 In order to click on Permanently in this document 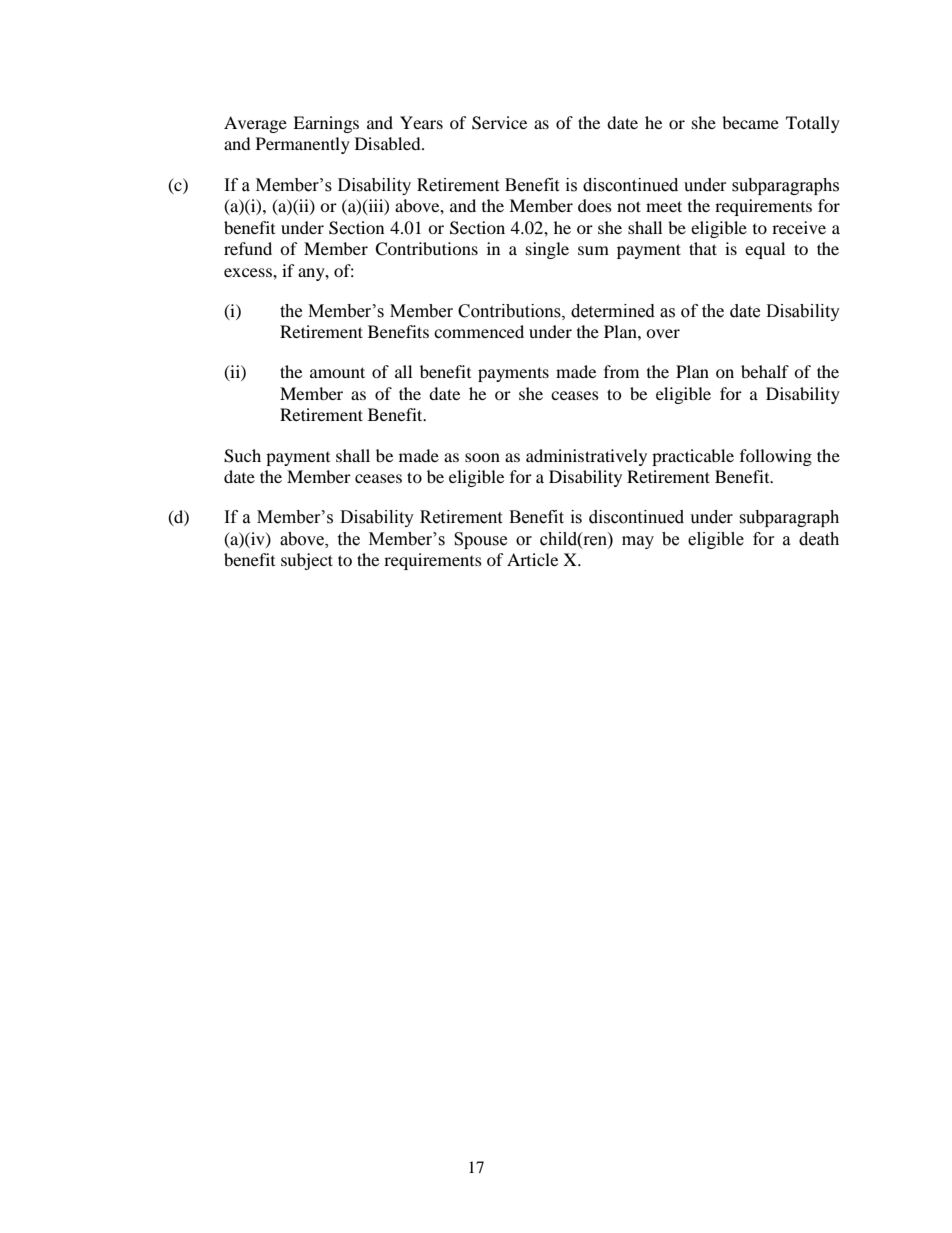, I will do `click(303, 145)`.
